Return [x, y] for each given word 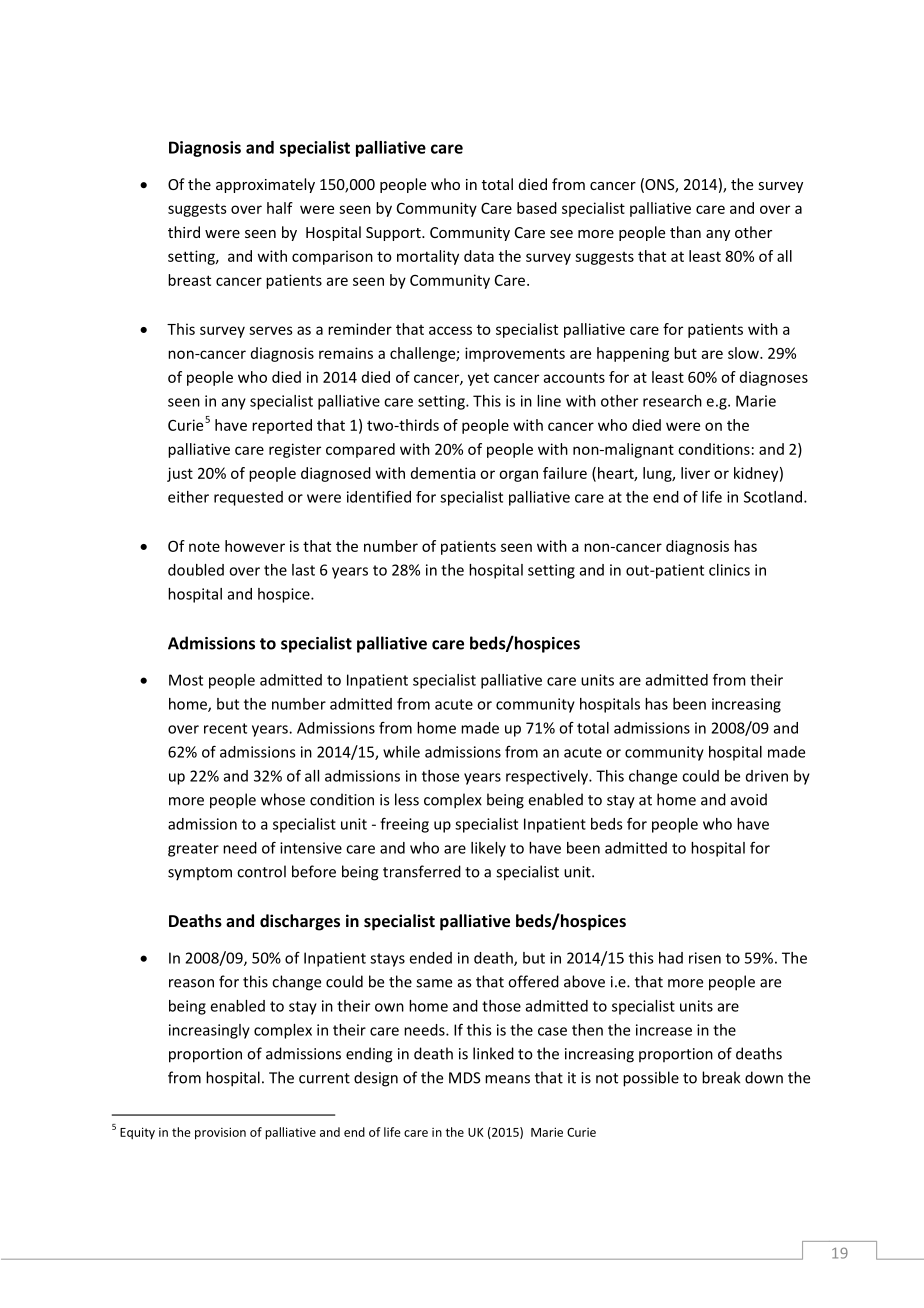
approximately [265, 185]
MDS [465, 1078]
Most [186, 680]
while [401, 752]
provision [220, 1133]
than [685, 232]
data [479, 256]
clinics [729, 570]
